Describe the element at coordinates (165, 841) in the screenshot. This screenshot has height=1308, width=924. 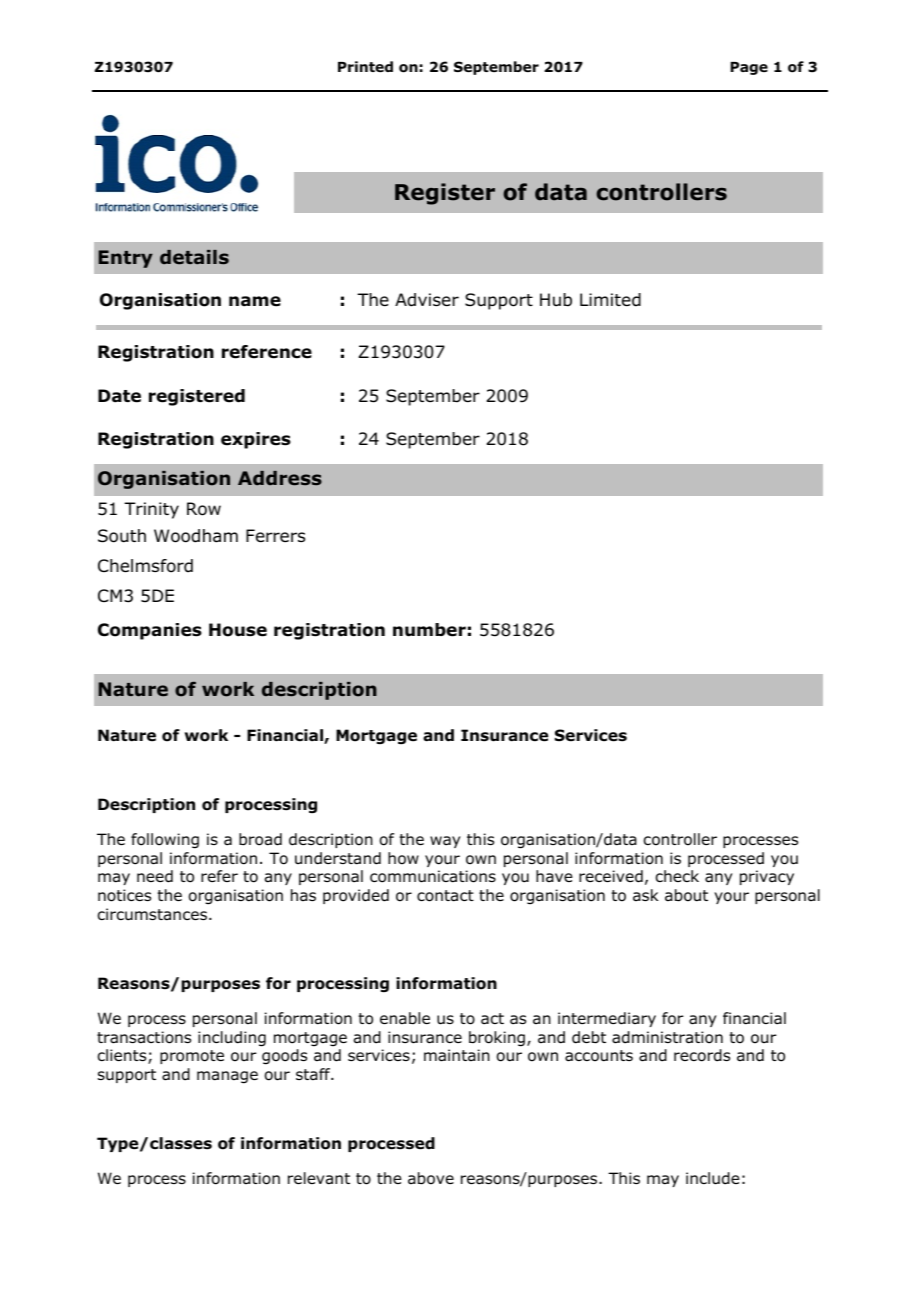
I see `following` at that location.
